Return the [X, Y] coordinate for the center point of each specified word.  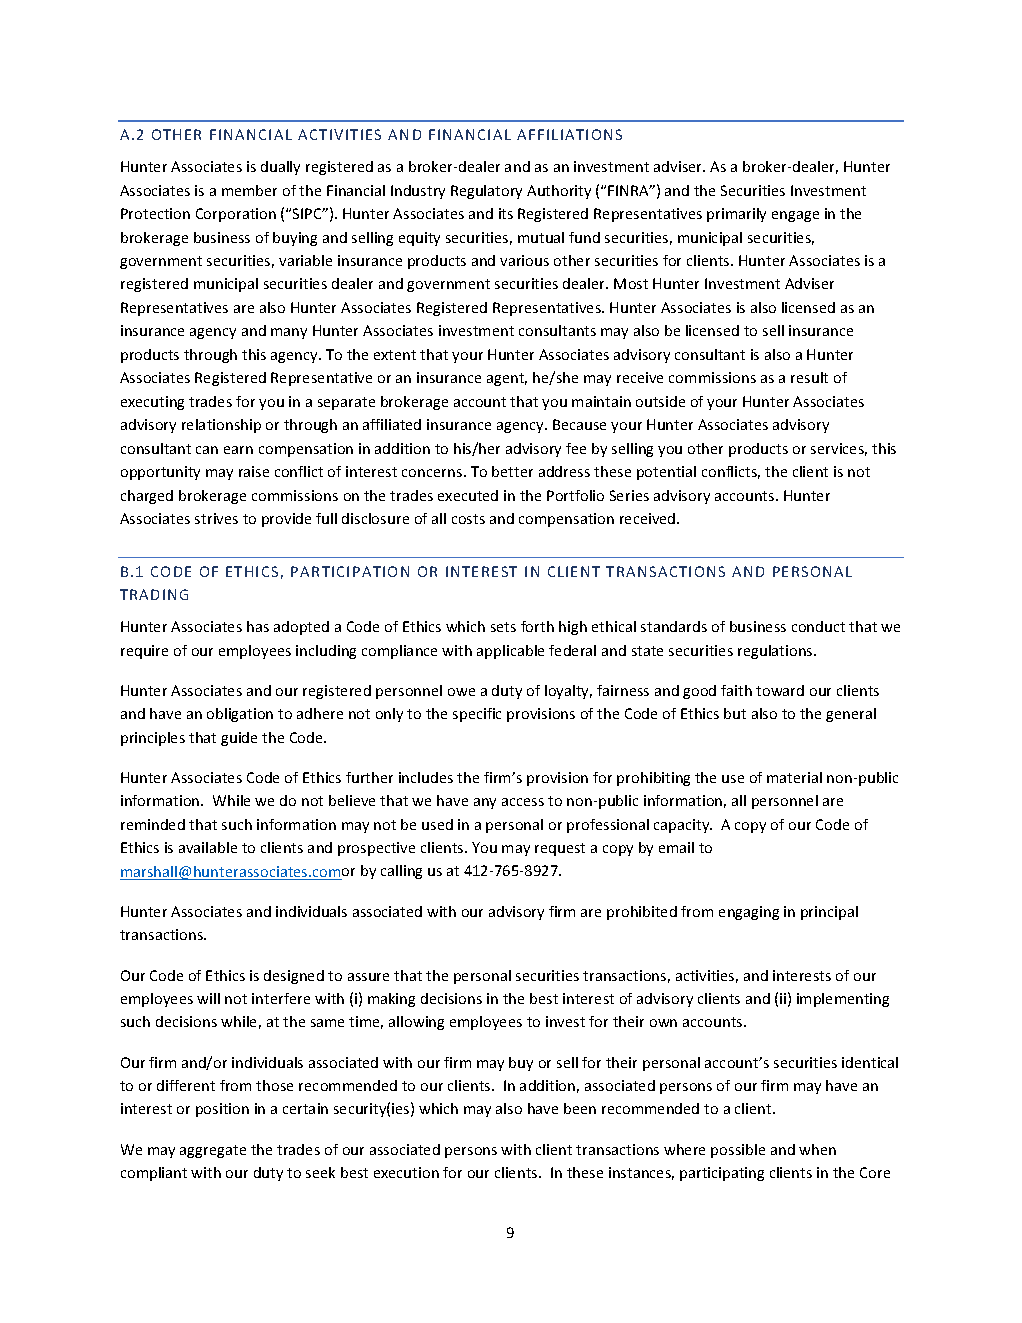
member [249, 190]
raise [254, 471]
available [208, 847]
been [580, 1108]
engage [795, 216]
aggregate [213, 1151]
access [523, 802]
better [512, 471]
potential [666, 473]
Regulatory [486, 192]
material [794, 777]
